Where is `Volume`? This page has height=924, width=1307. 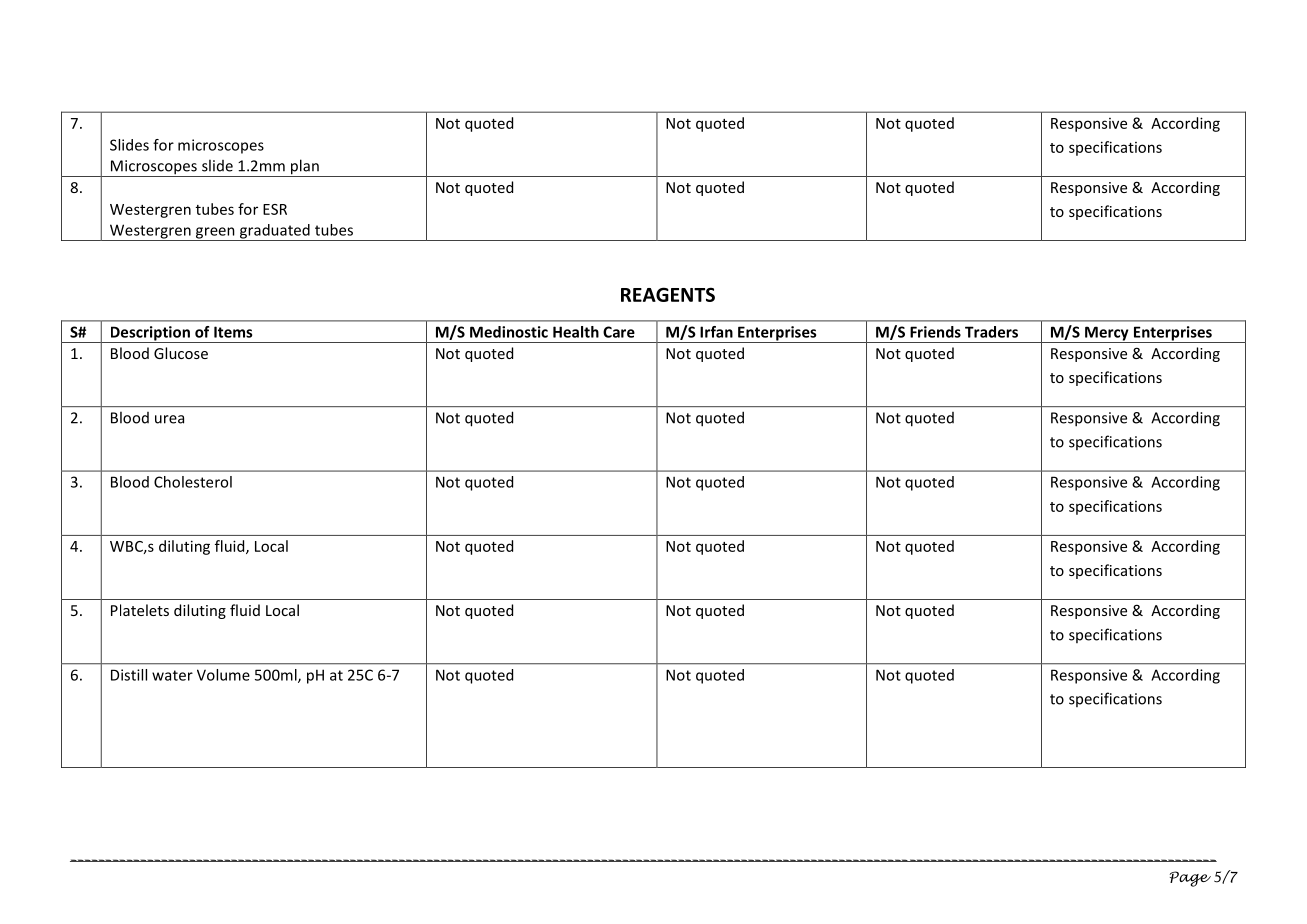
Volume is located at coordinates (223, 675).
